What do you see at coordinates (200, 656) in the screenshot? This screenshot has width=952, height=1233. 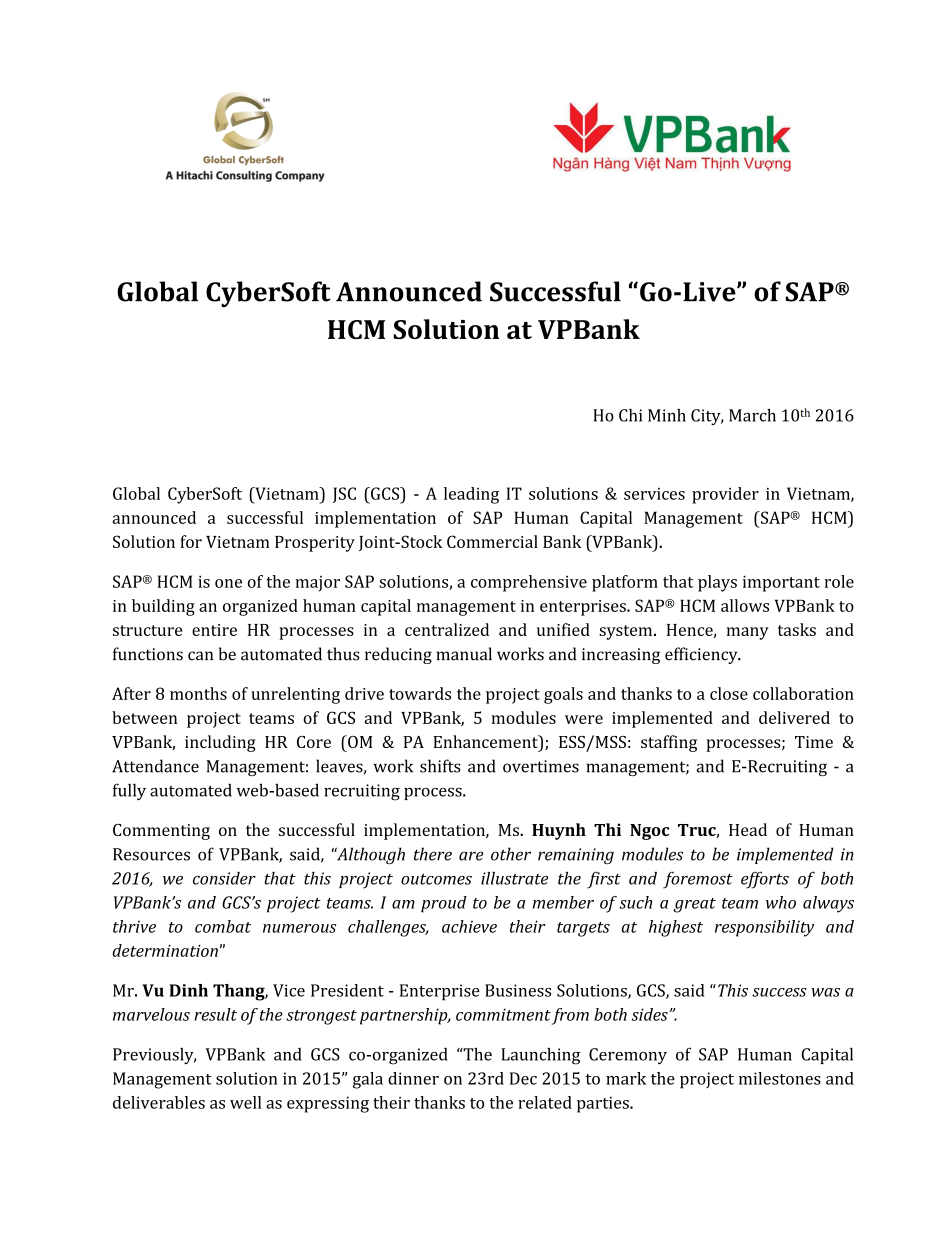 I see `can` at bounding box center [200, 656].
